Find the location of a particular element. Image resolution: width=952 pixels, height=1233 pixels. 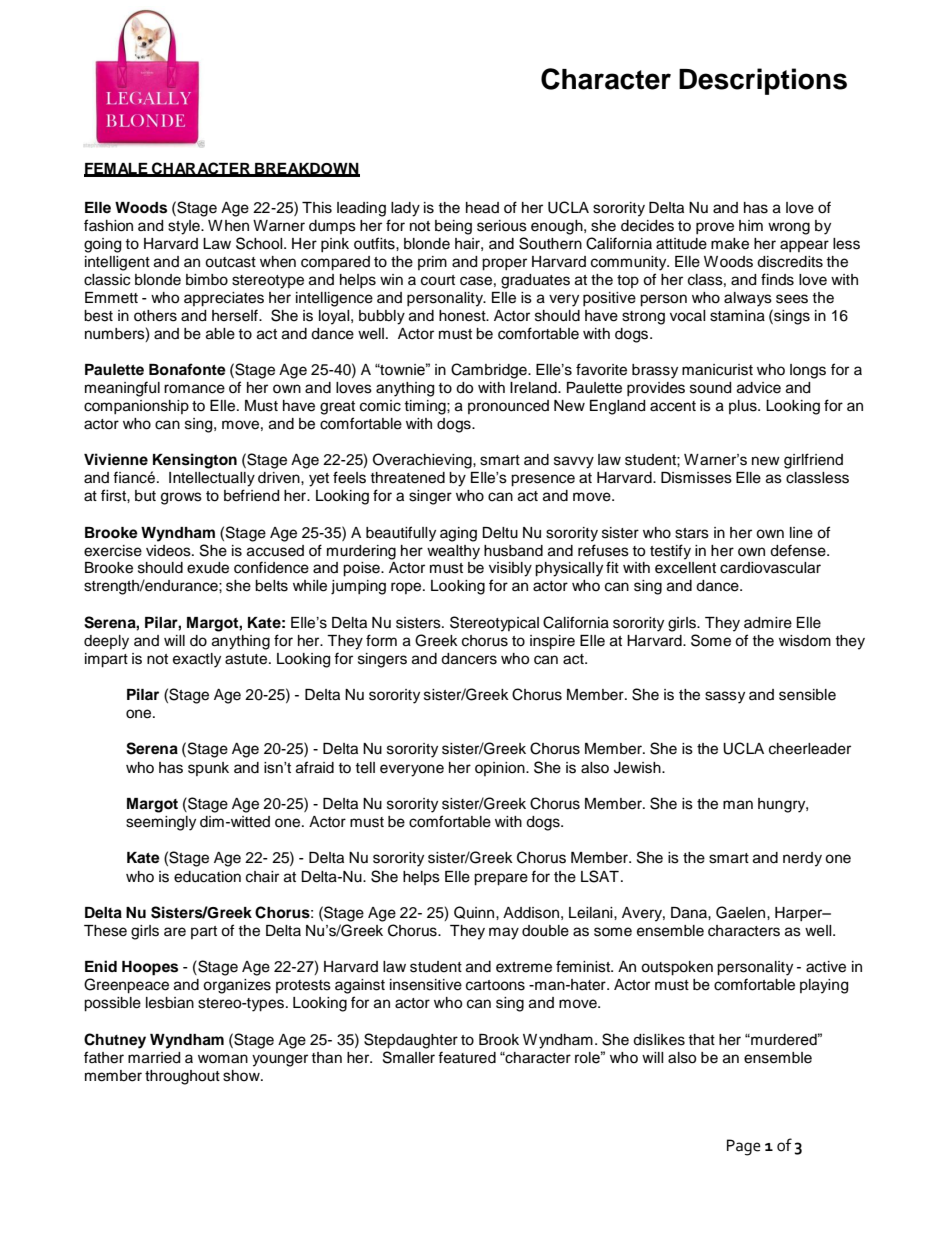

Overachieving is located at coordinates (423, 461).
